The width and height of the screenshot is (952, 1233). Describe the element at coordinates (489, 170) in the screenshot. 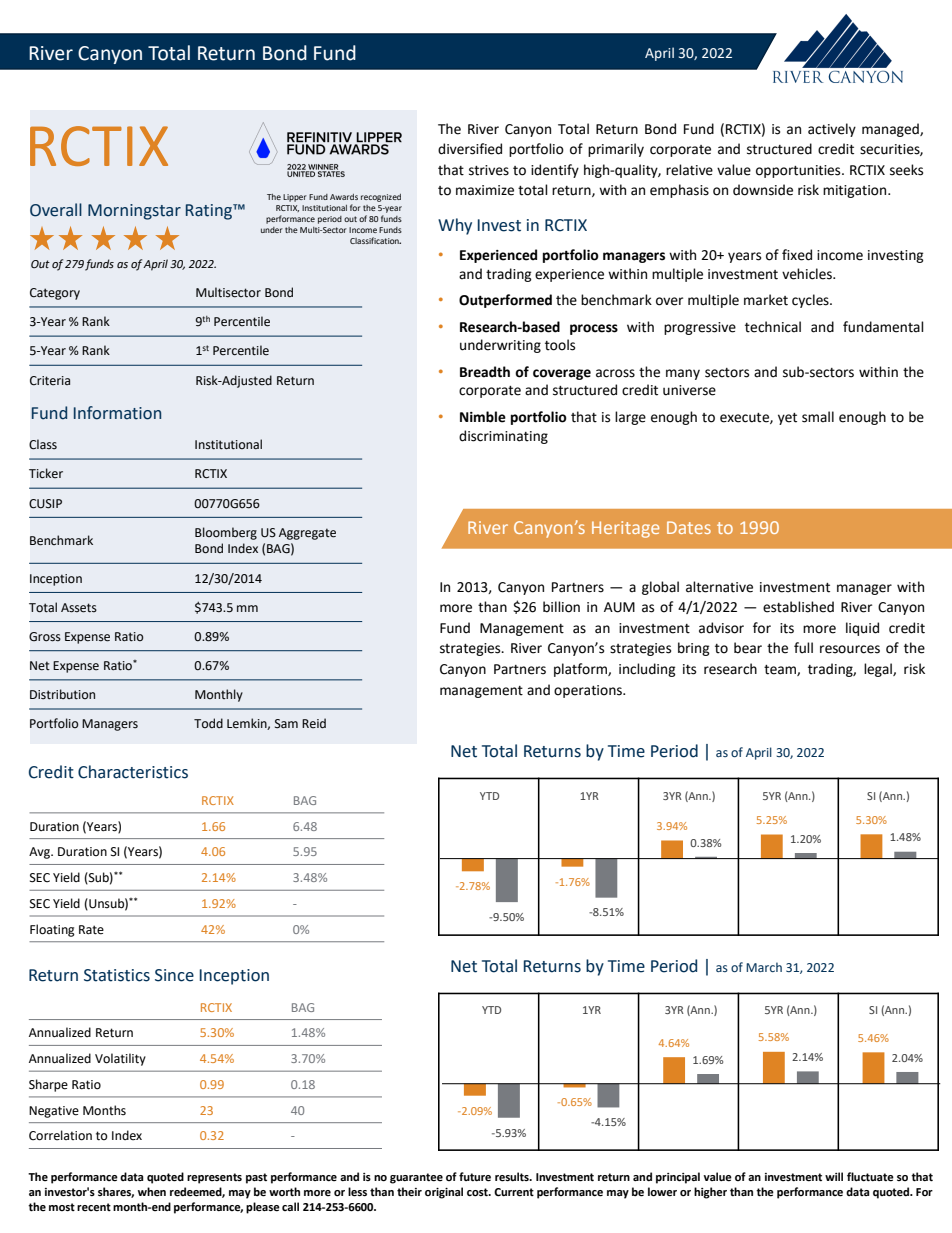

I see `strives` at that location.
